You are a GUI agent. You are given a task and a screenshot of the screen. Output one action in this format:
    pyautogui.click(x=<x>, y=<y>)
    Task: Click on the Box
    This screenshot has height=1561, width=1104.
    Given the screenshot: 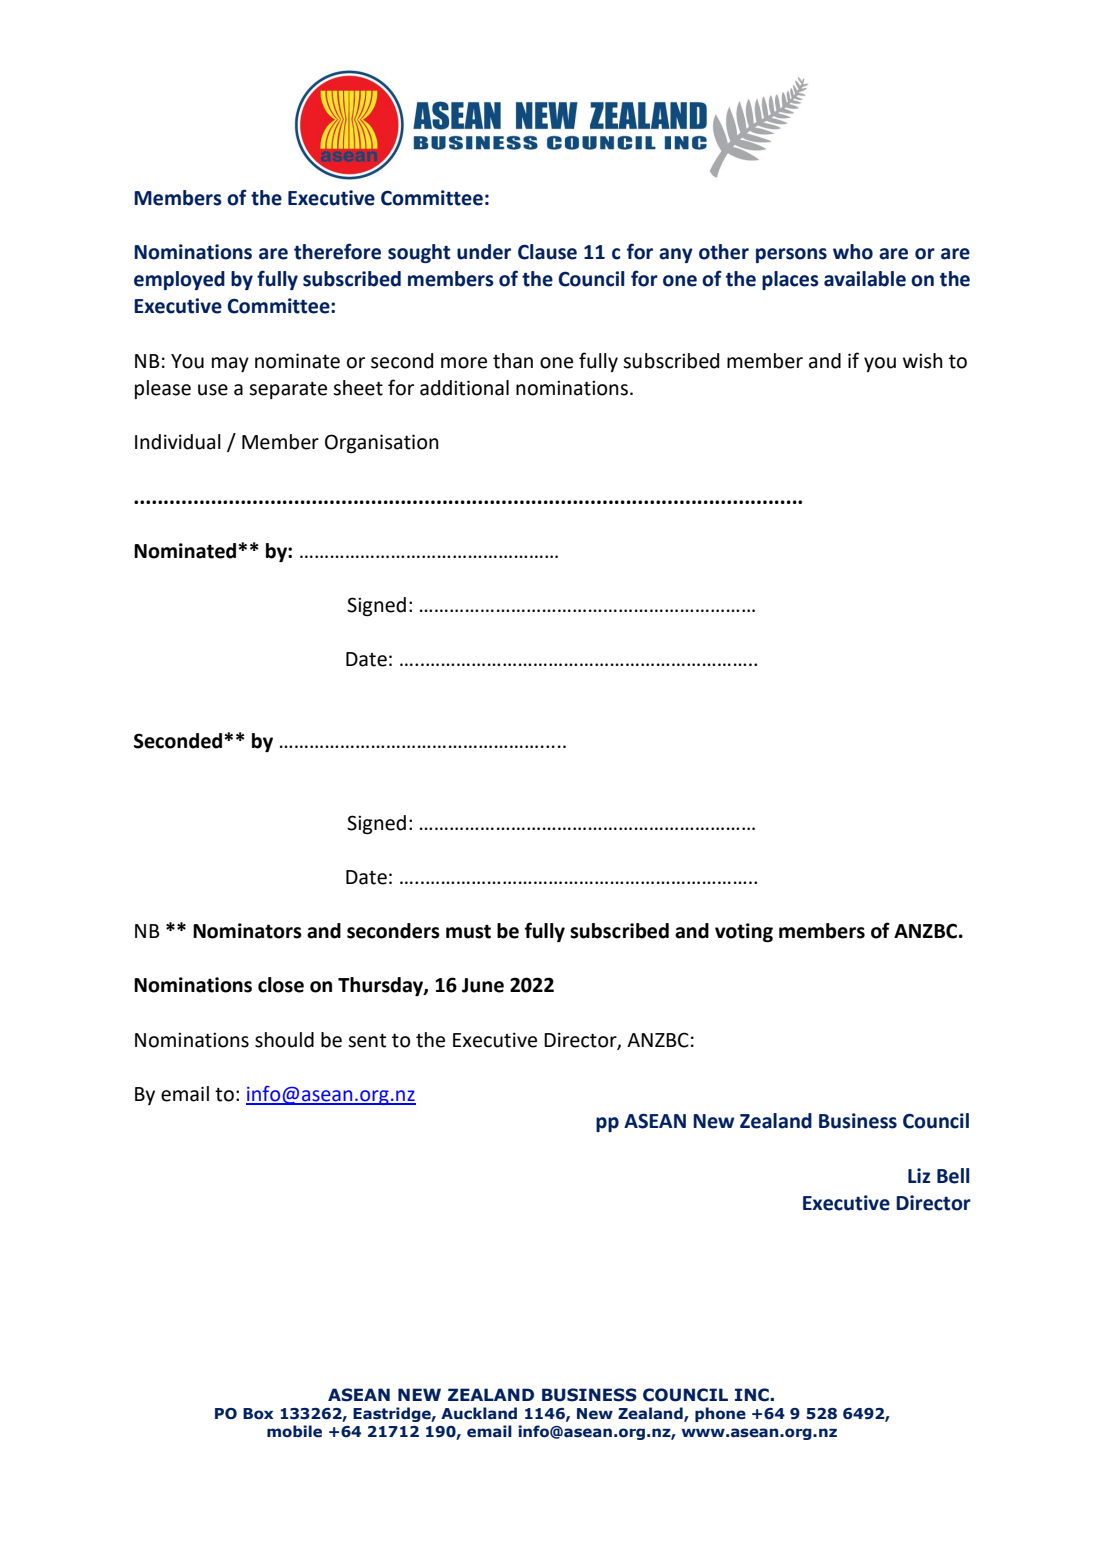 What is the action you would take?
    pyautogui.click(x=258, y=1414)
